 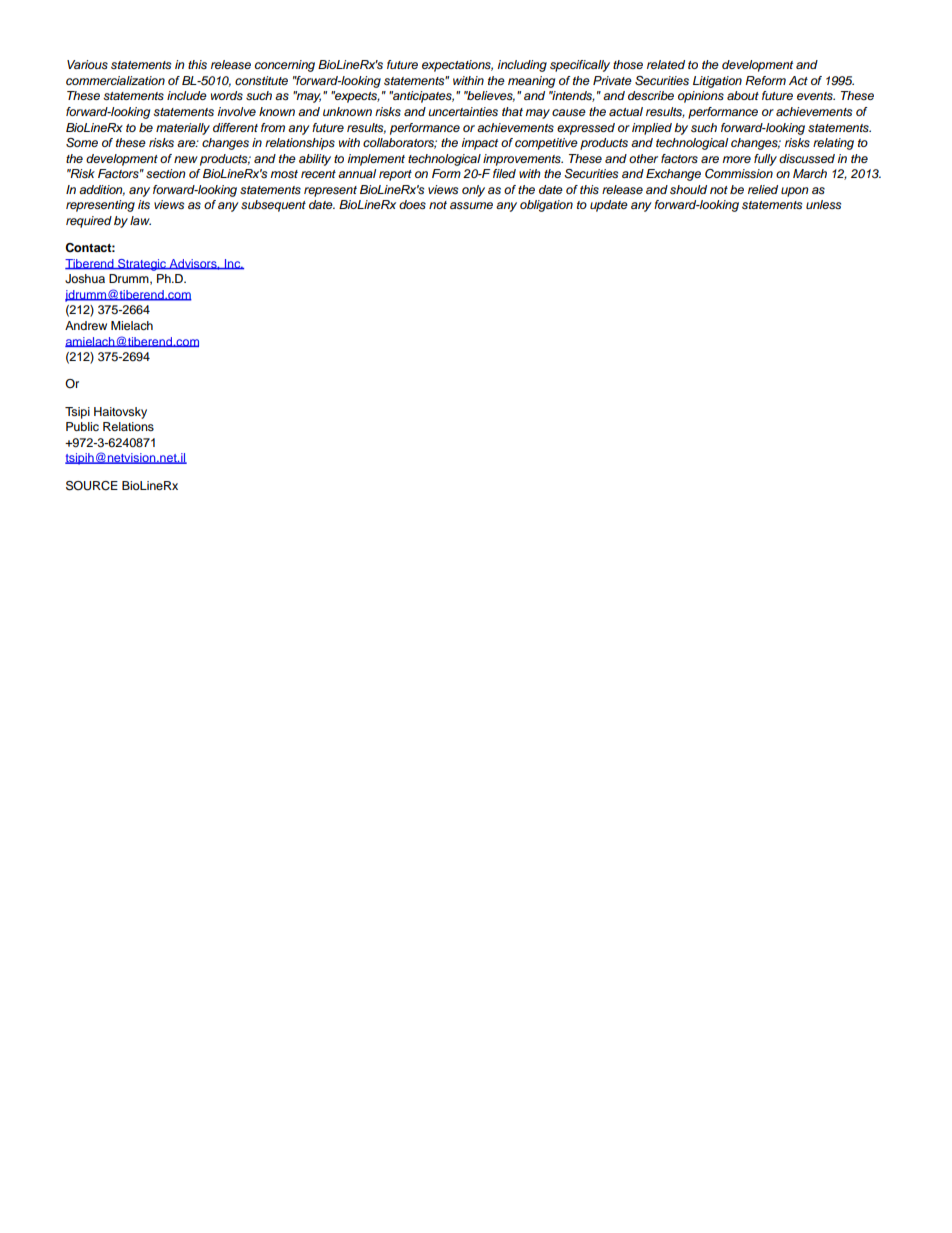 I want to click on meaning, so click(x=531, y=82).
